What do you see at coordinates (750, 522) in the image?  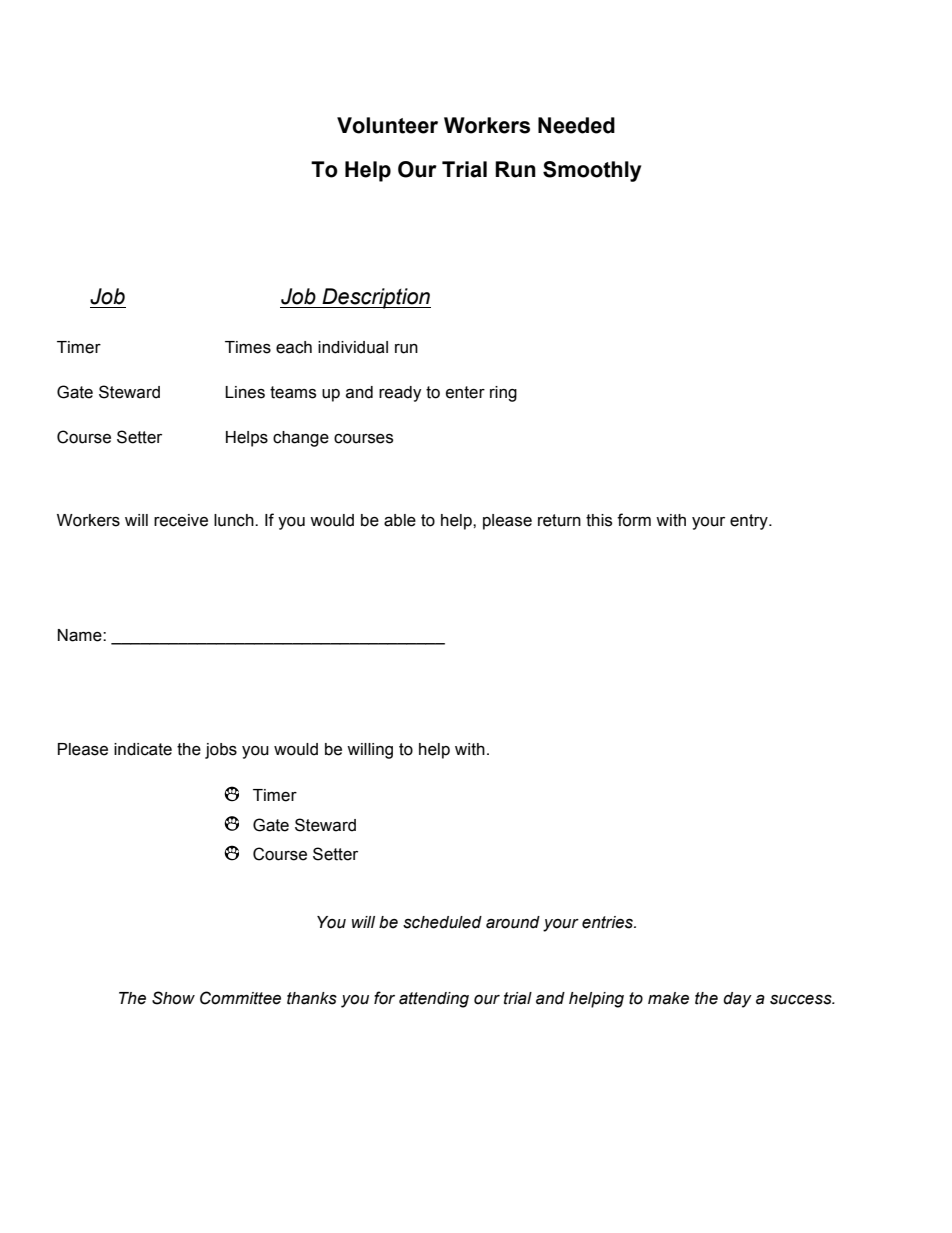 I see `entry` at bounding box center [750, 522].
